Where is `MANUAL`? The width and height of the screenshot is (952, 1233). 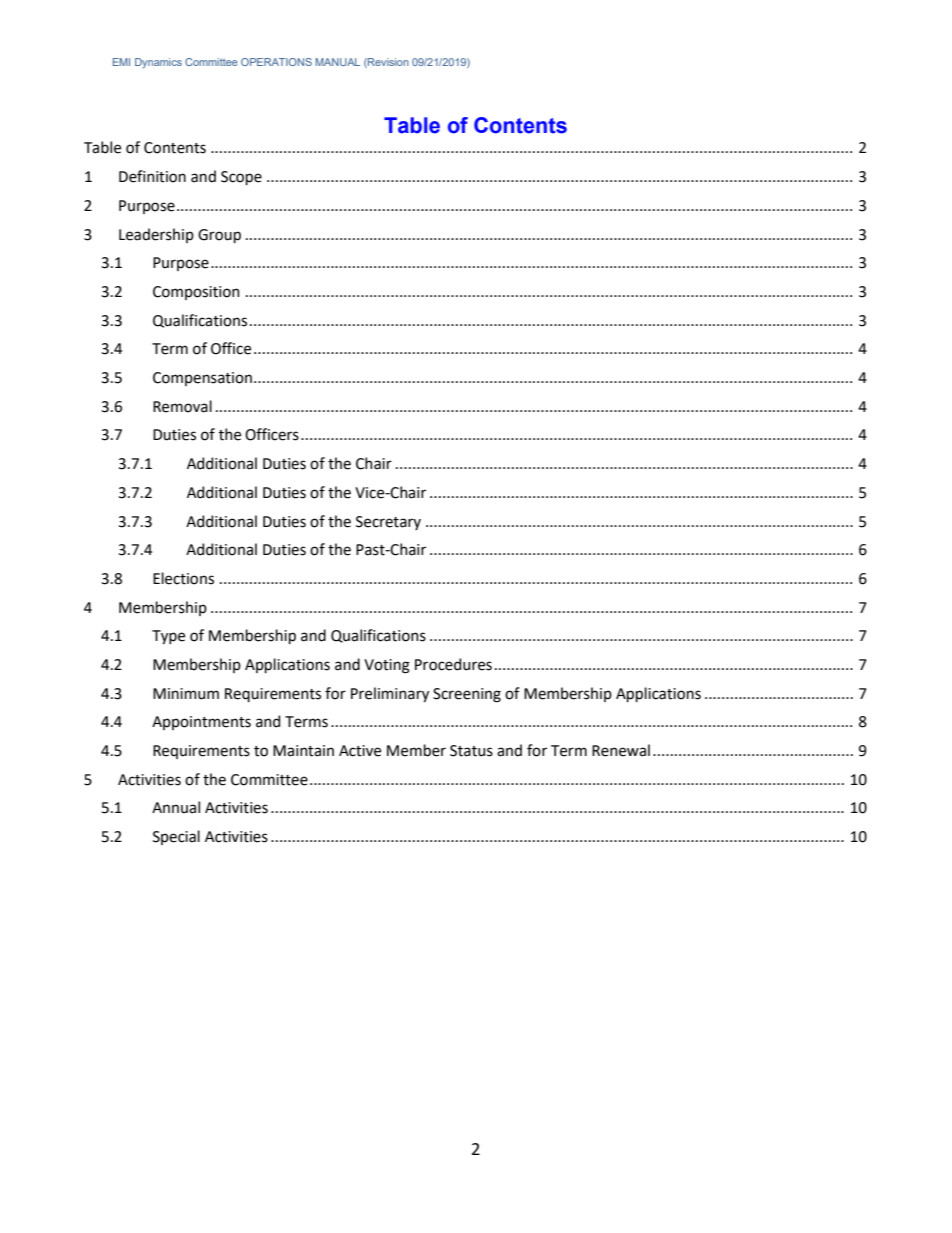 MANUAL is located at coordinates (338, 62).
